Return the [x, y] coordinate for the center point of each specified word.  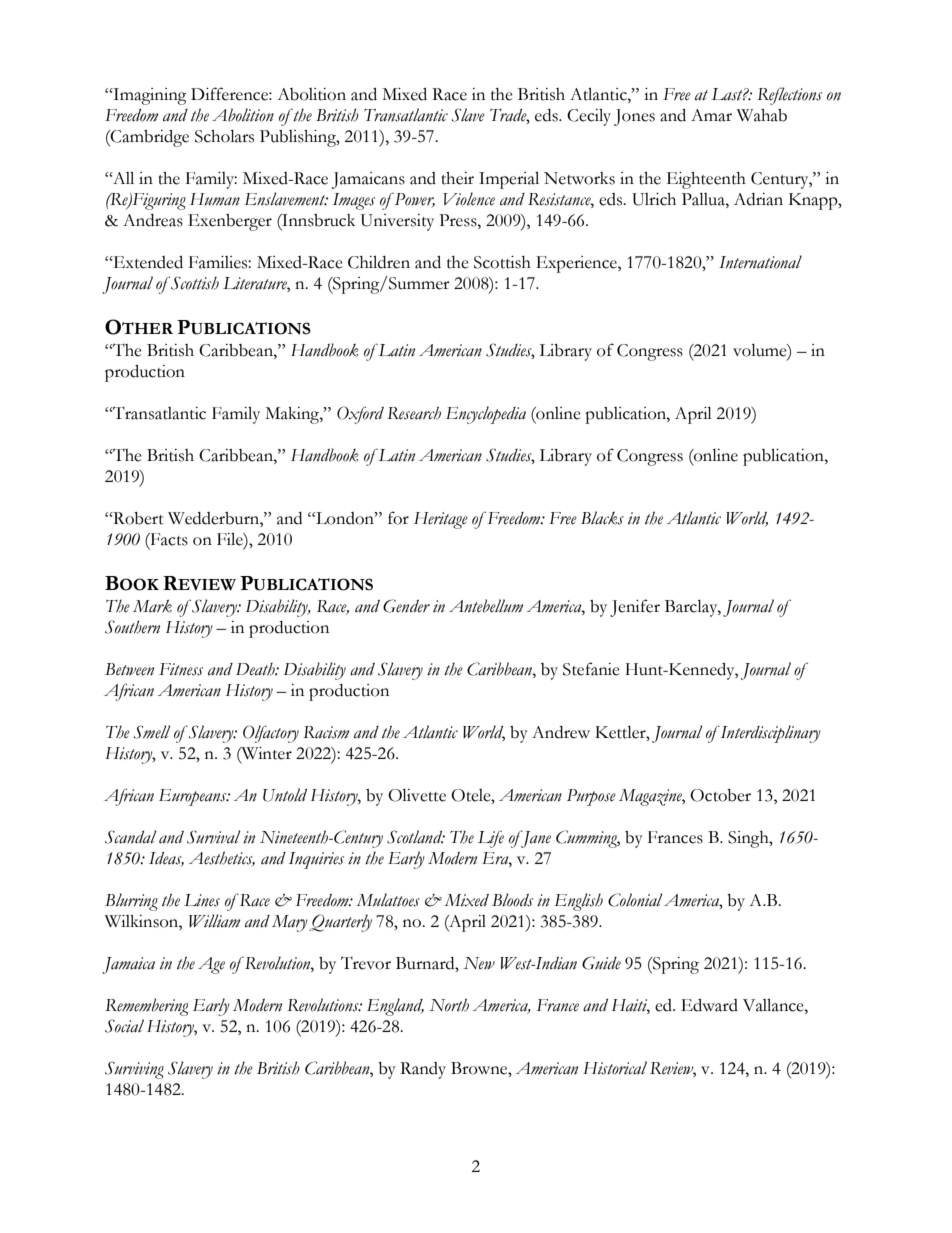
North [449, 1005]
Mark [152, 606]
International [760, 262]
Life [491, 839]
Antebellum [486, 606]
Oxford [360, 415]
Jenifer [635, 608]
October [720, 795]
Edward [709, 1005]
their [457, 178]
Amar [711, 115]
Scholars [224, 136]
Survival [214, 837]
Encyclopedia [486, 415]
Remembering [147, 1007]
